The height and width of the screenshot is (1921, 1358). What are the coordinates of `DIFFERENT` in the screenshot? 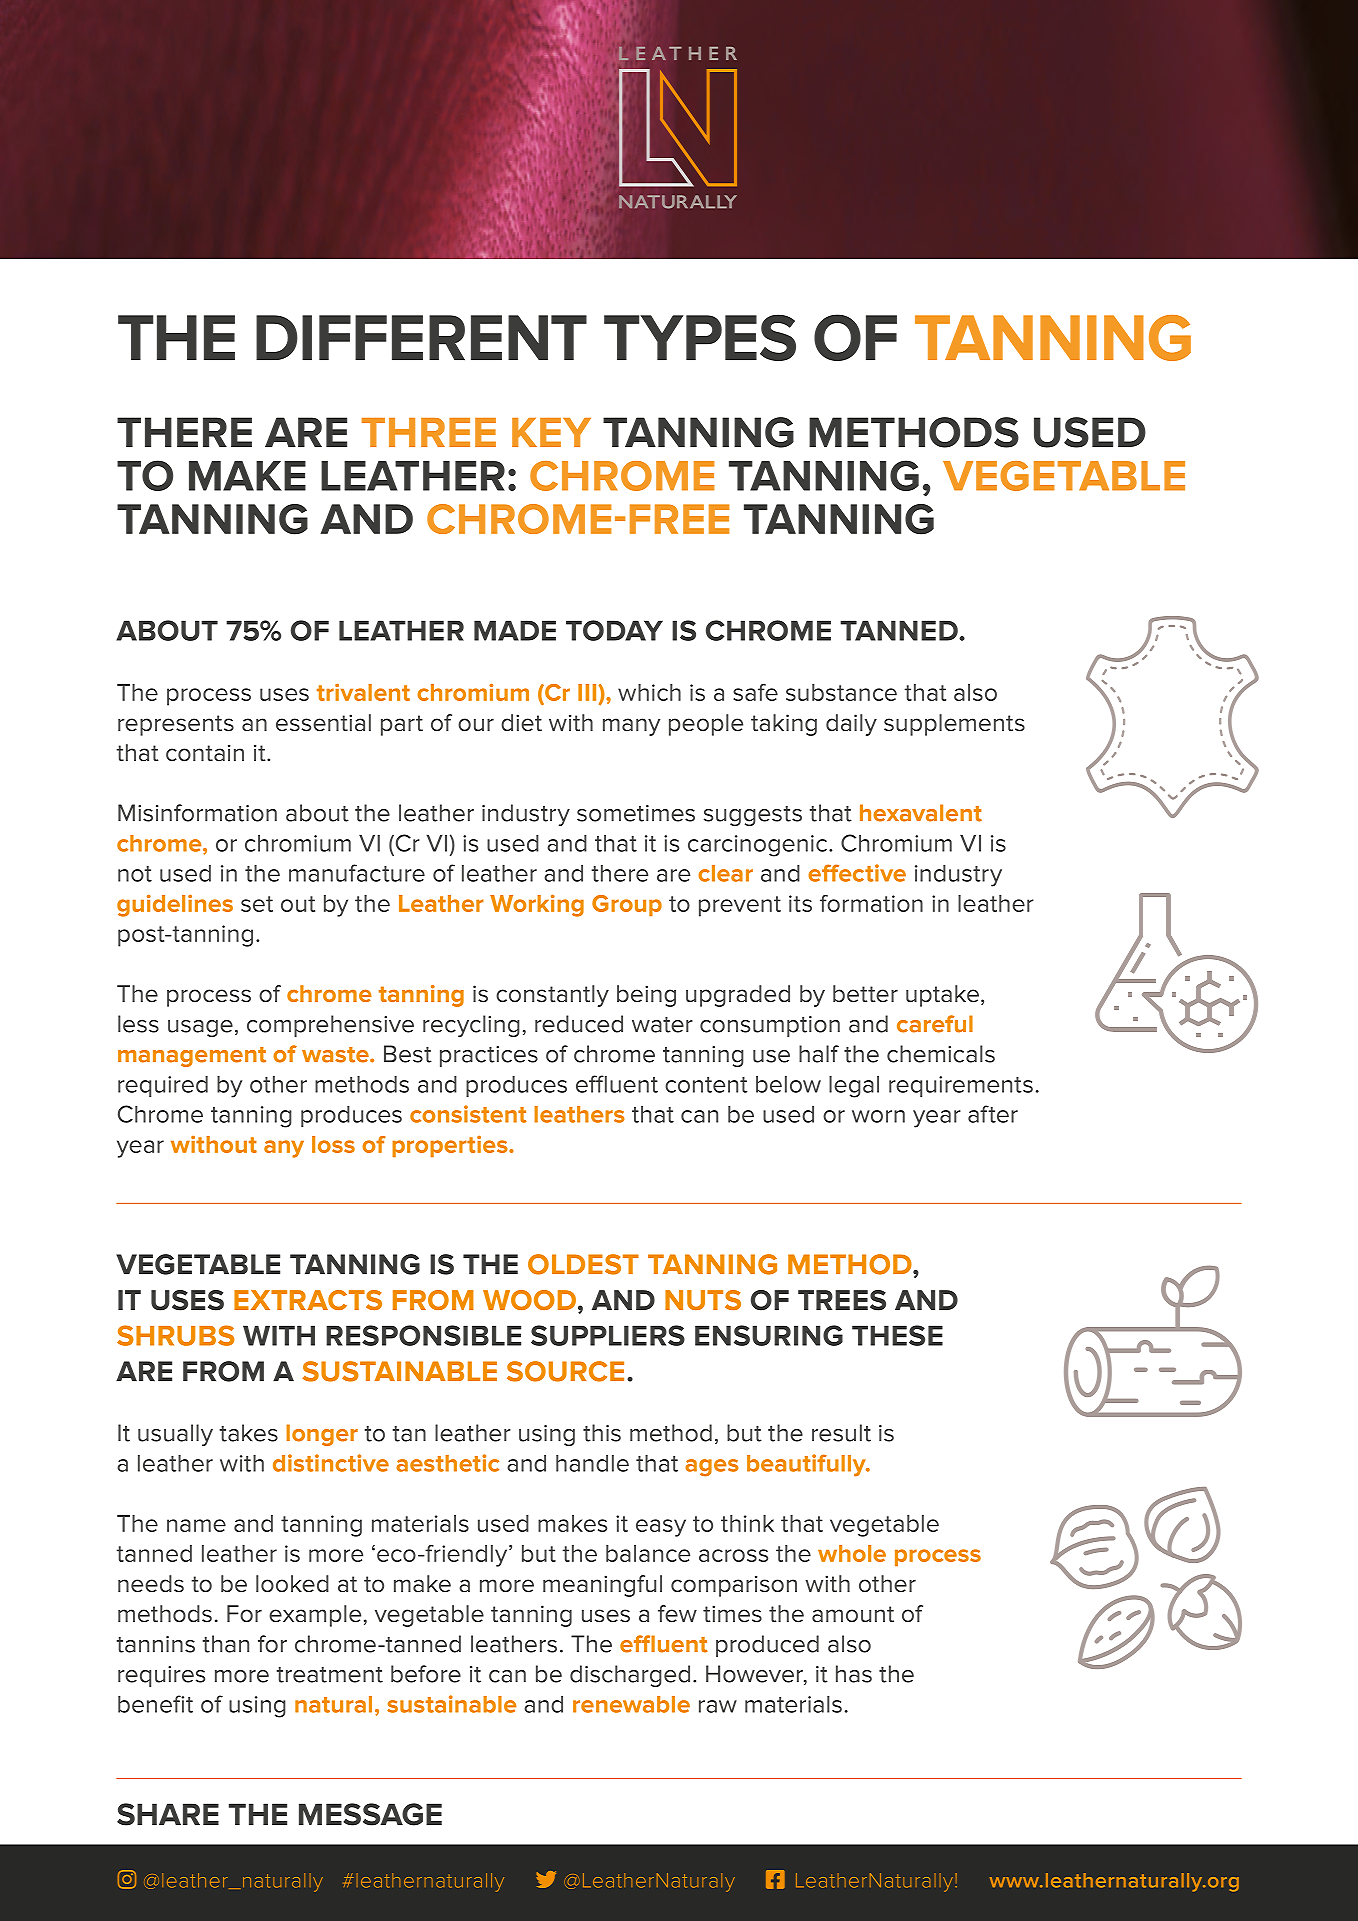 It's located at (421, 338).
